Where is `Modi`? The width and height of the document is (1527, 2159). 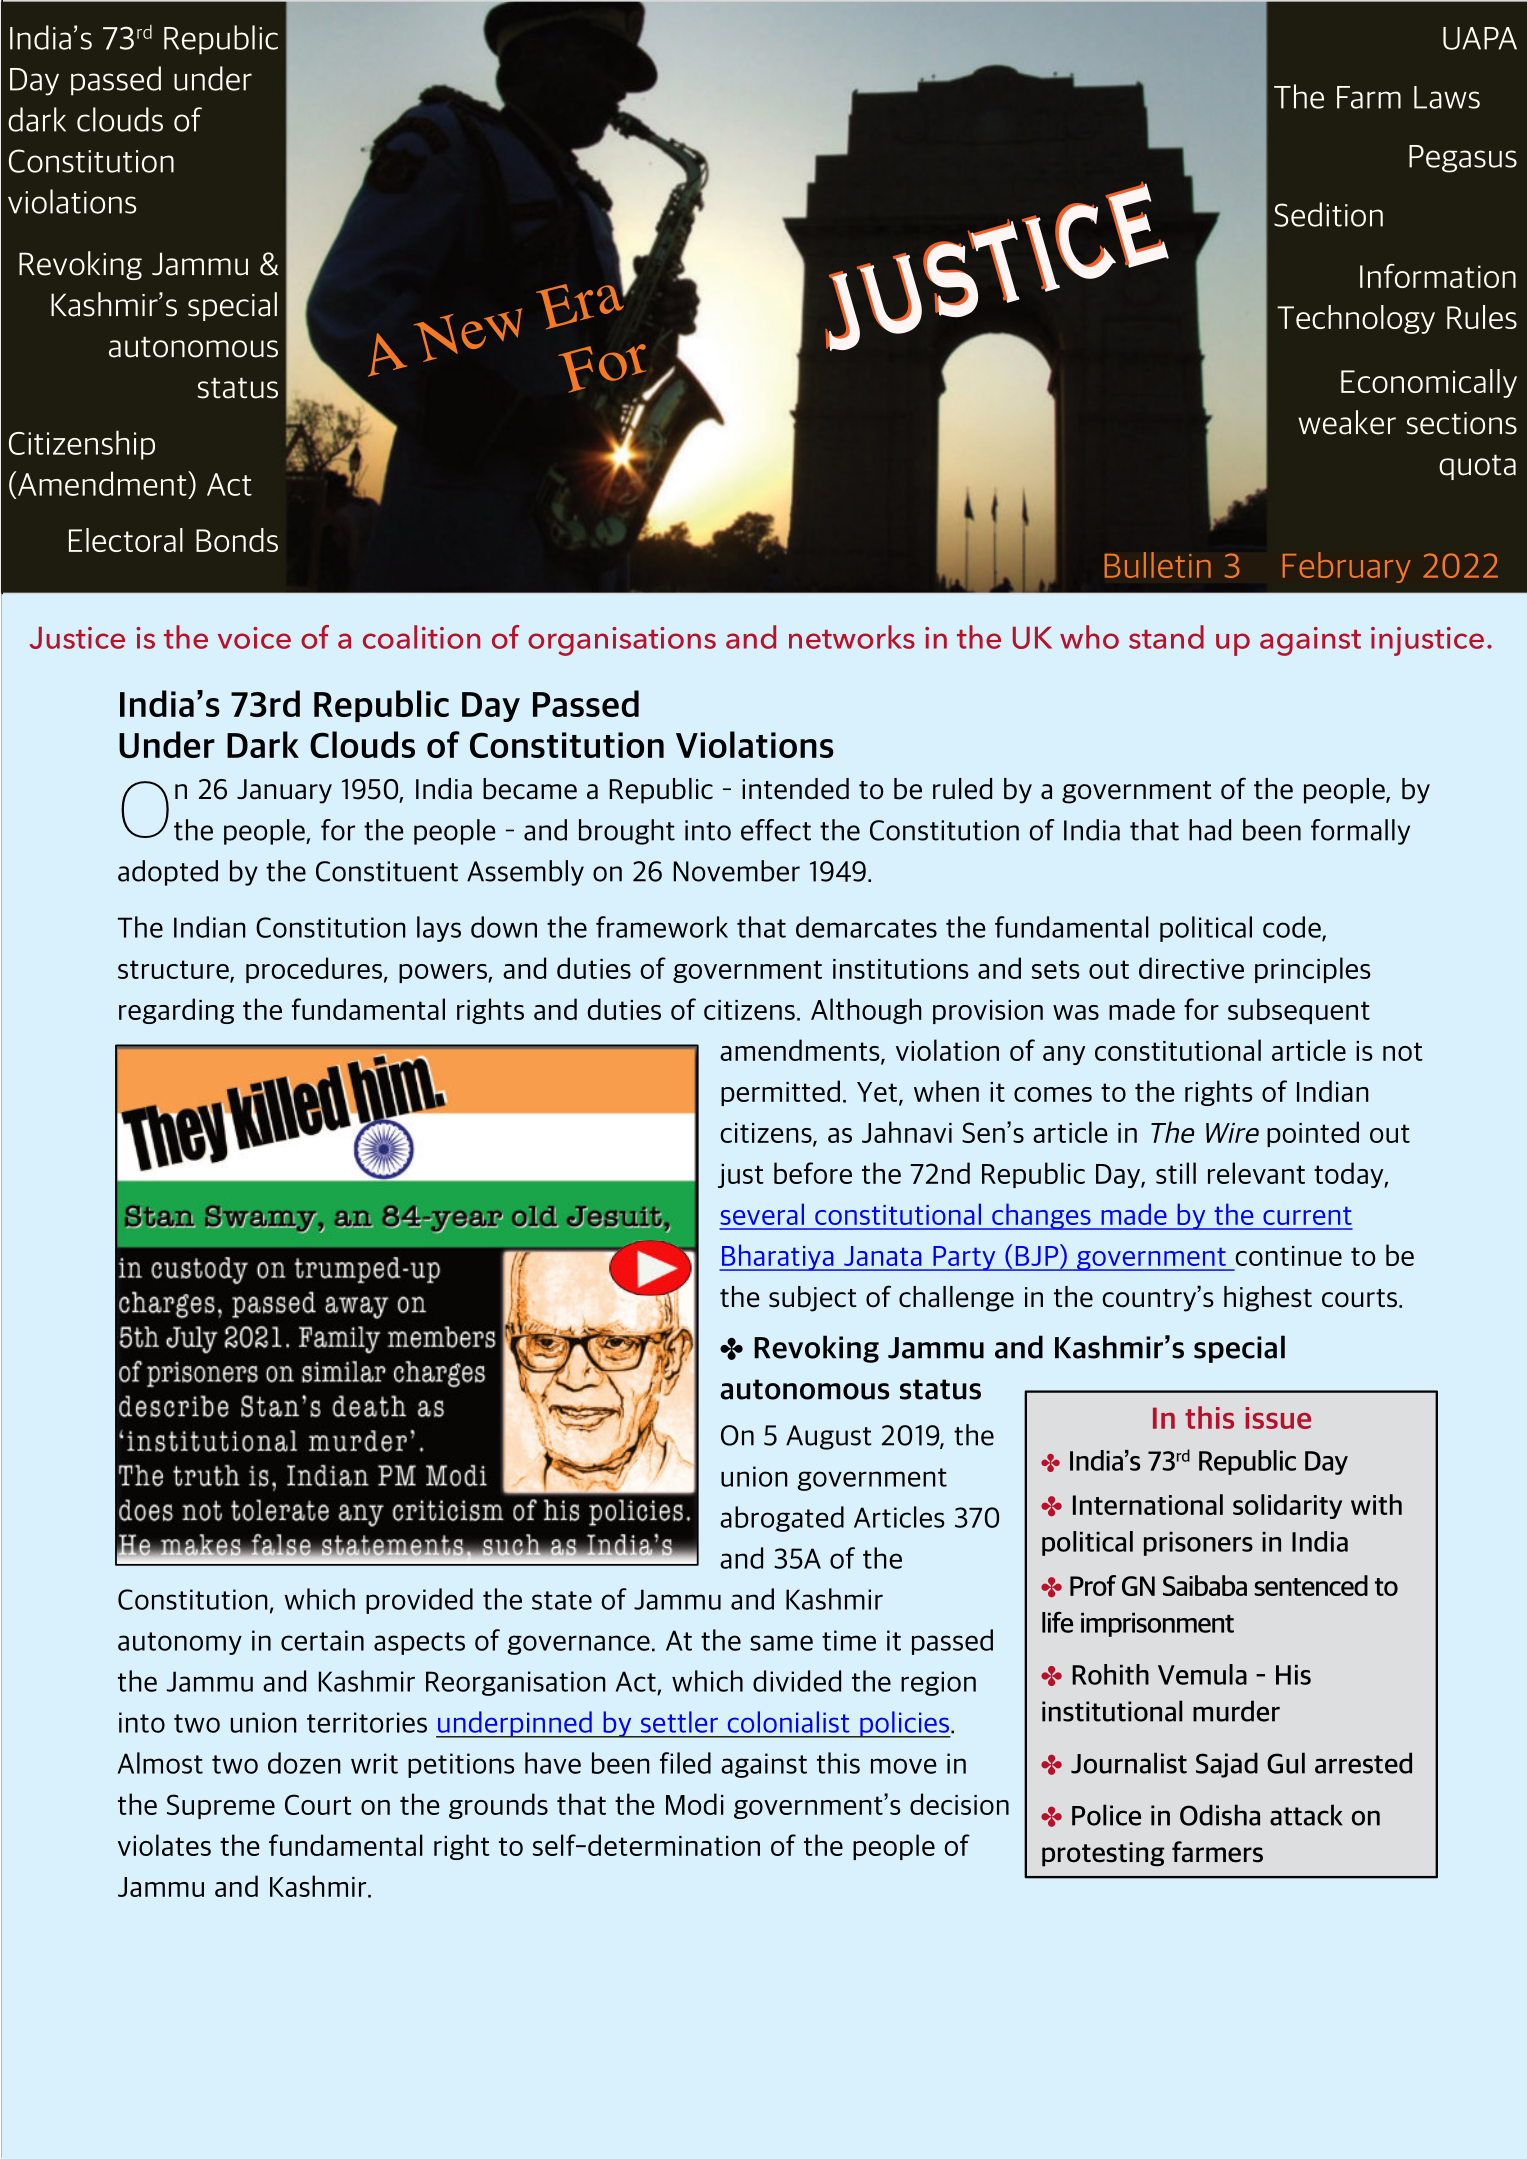 Modi is located at coordinates (695, 1804).
